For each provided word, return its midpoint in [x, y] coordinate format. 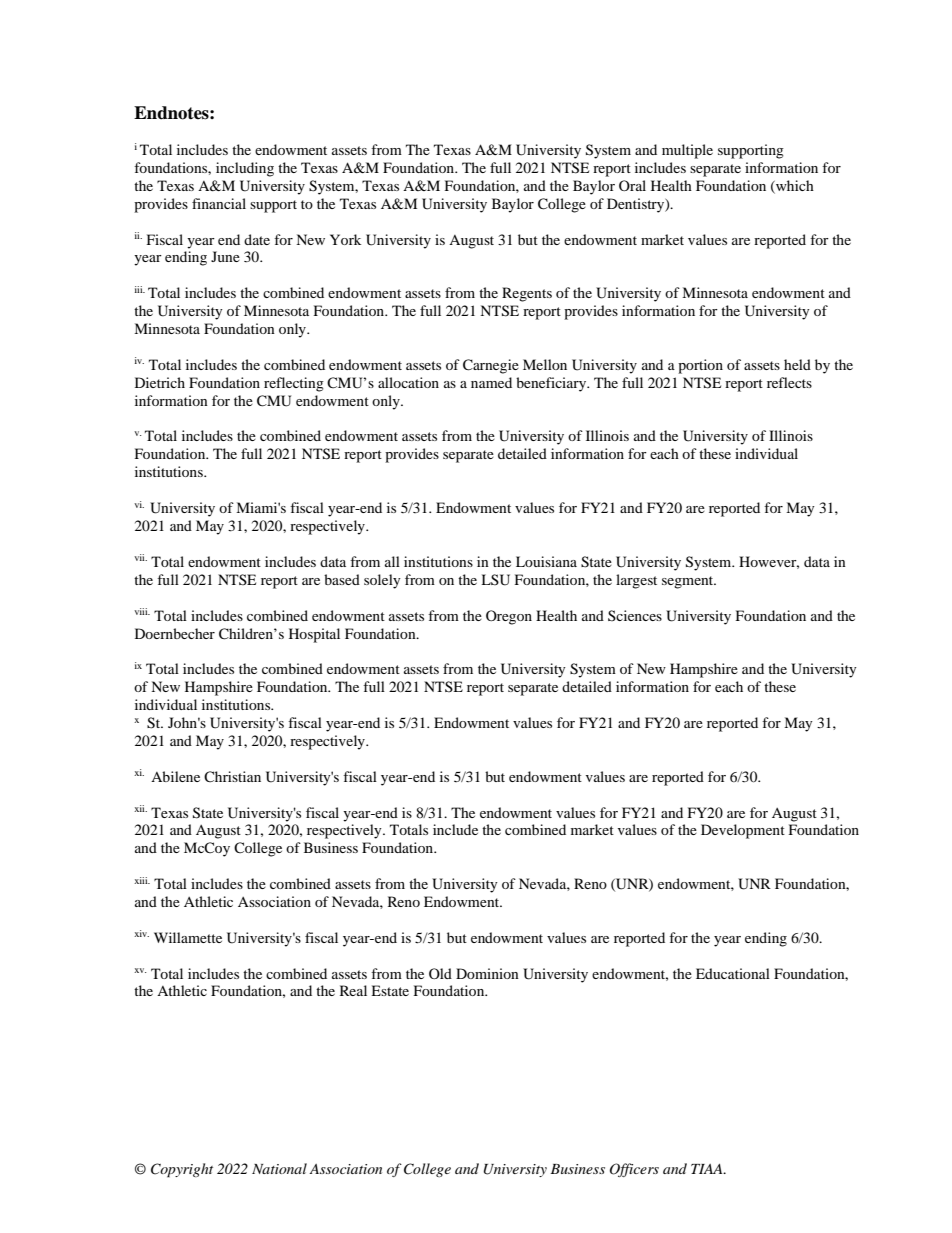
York [345, 239]
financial [219, 203]
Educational [733, 973]
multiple [687, 151]
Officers [634, 1170]
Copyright [182, 1170]
